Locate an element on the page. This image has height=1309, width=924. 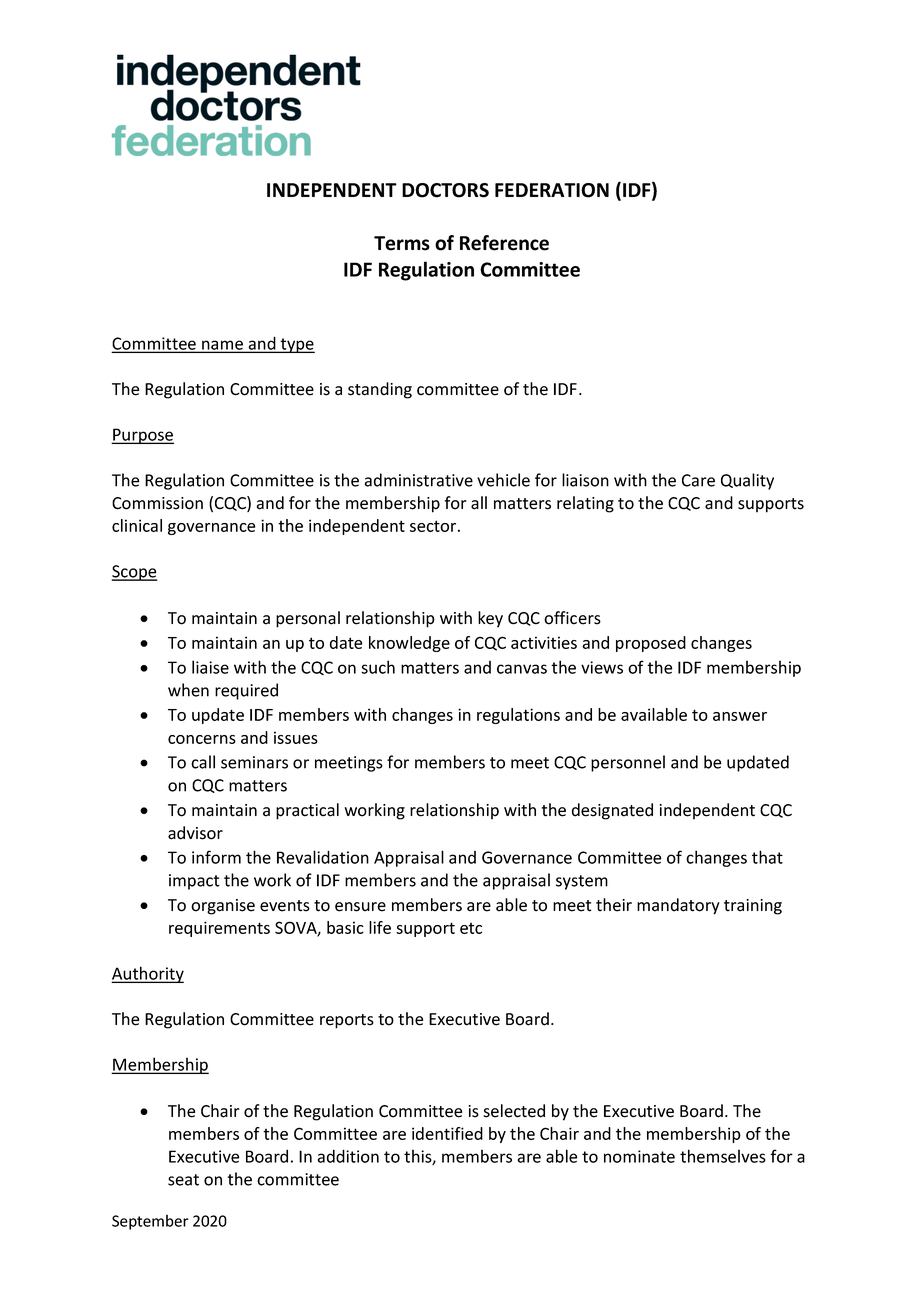
etc is located at coordinates (471, 928).
